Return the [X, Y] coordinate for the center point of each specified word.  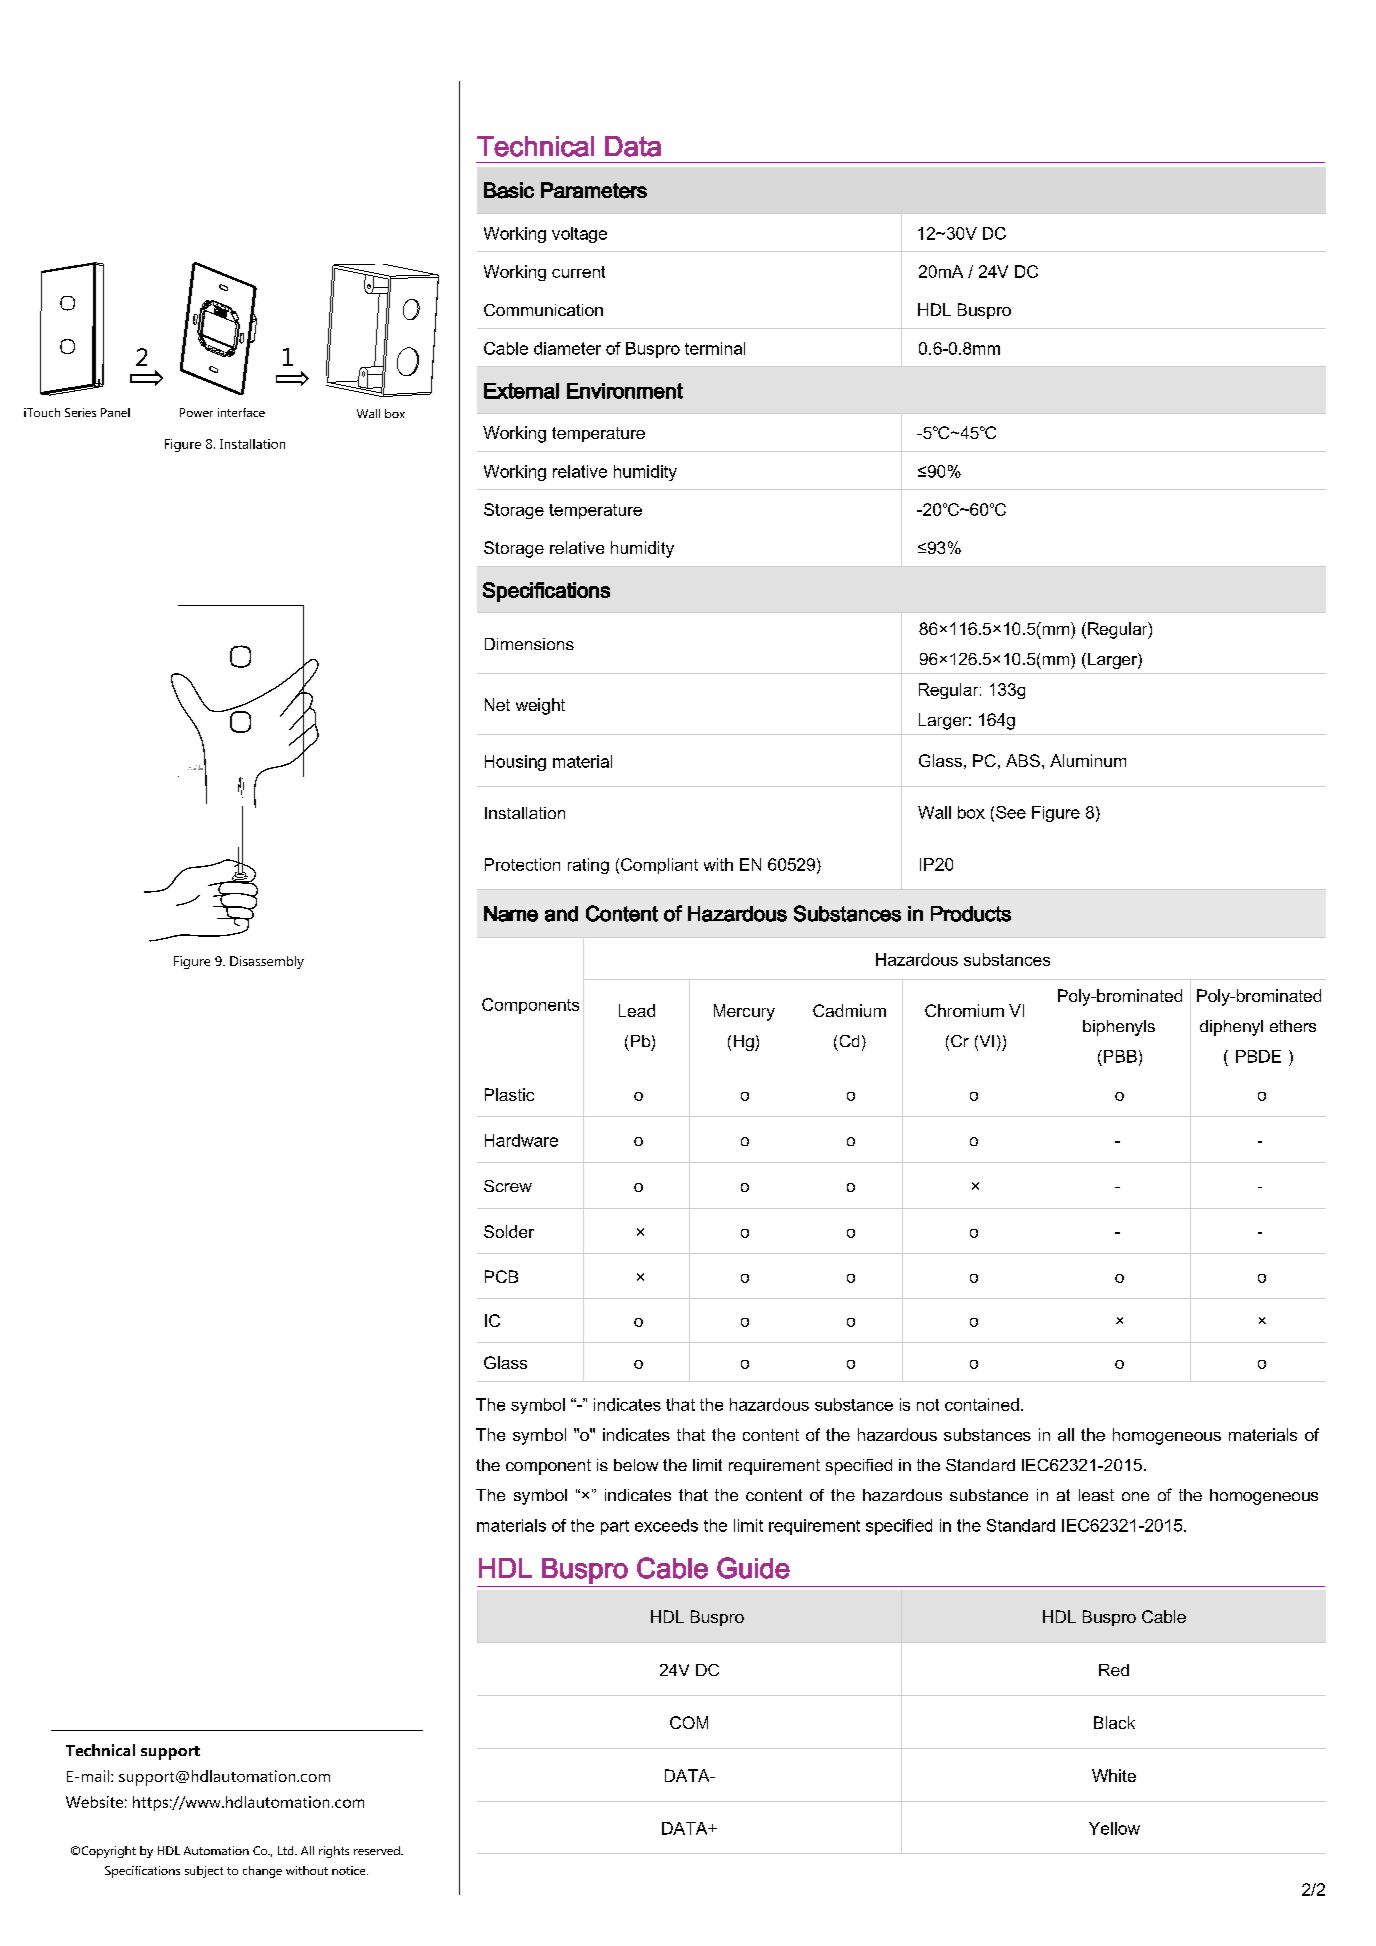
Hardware [521, 1140]
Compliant [659, 866]
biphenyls [1119, 1028]
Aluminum [1088, 760]
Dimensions [529, 644]
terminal [715, 348]
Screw [508, 1186]
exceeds [666, 1525]
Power [196, 412]
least [1096, 1495]
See [1011, 812]
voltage [579, 235]
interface [241, 412]
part [615, 1527]
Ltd [287, 1850]
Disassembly [267, 962]
